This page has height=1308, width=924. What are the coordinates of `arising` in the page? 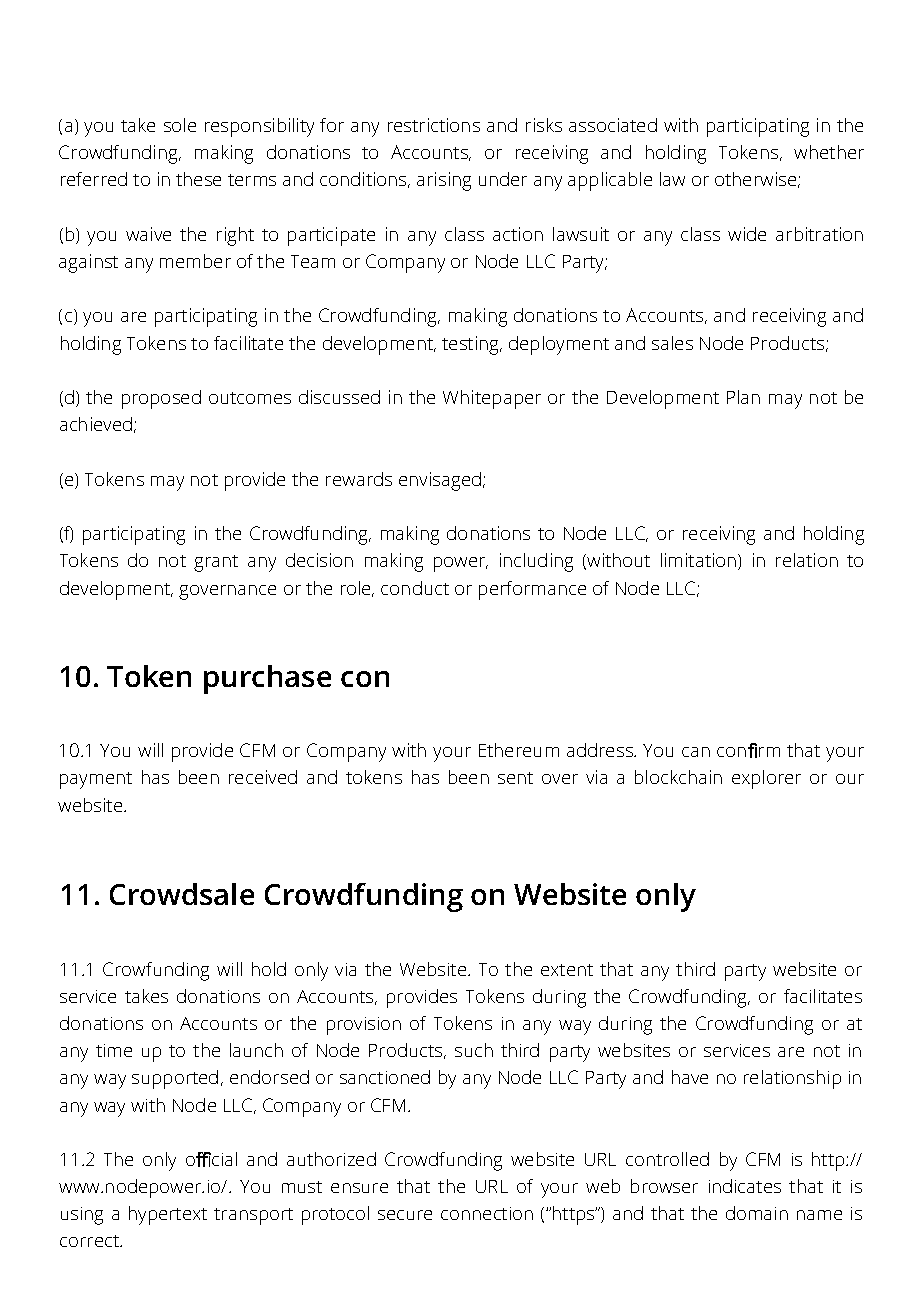 It's located at (444, 181).
